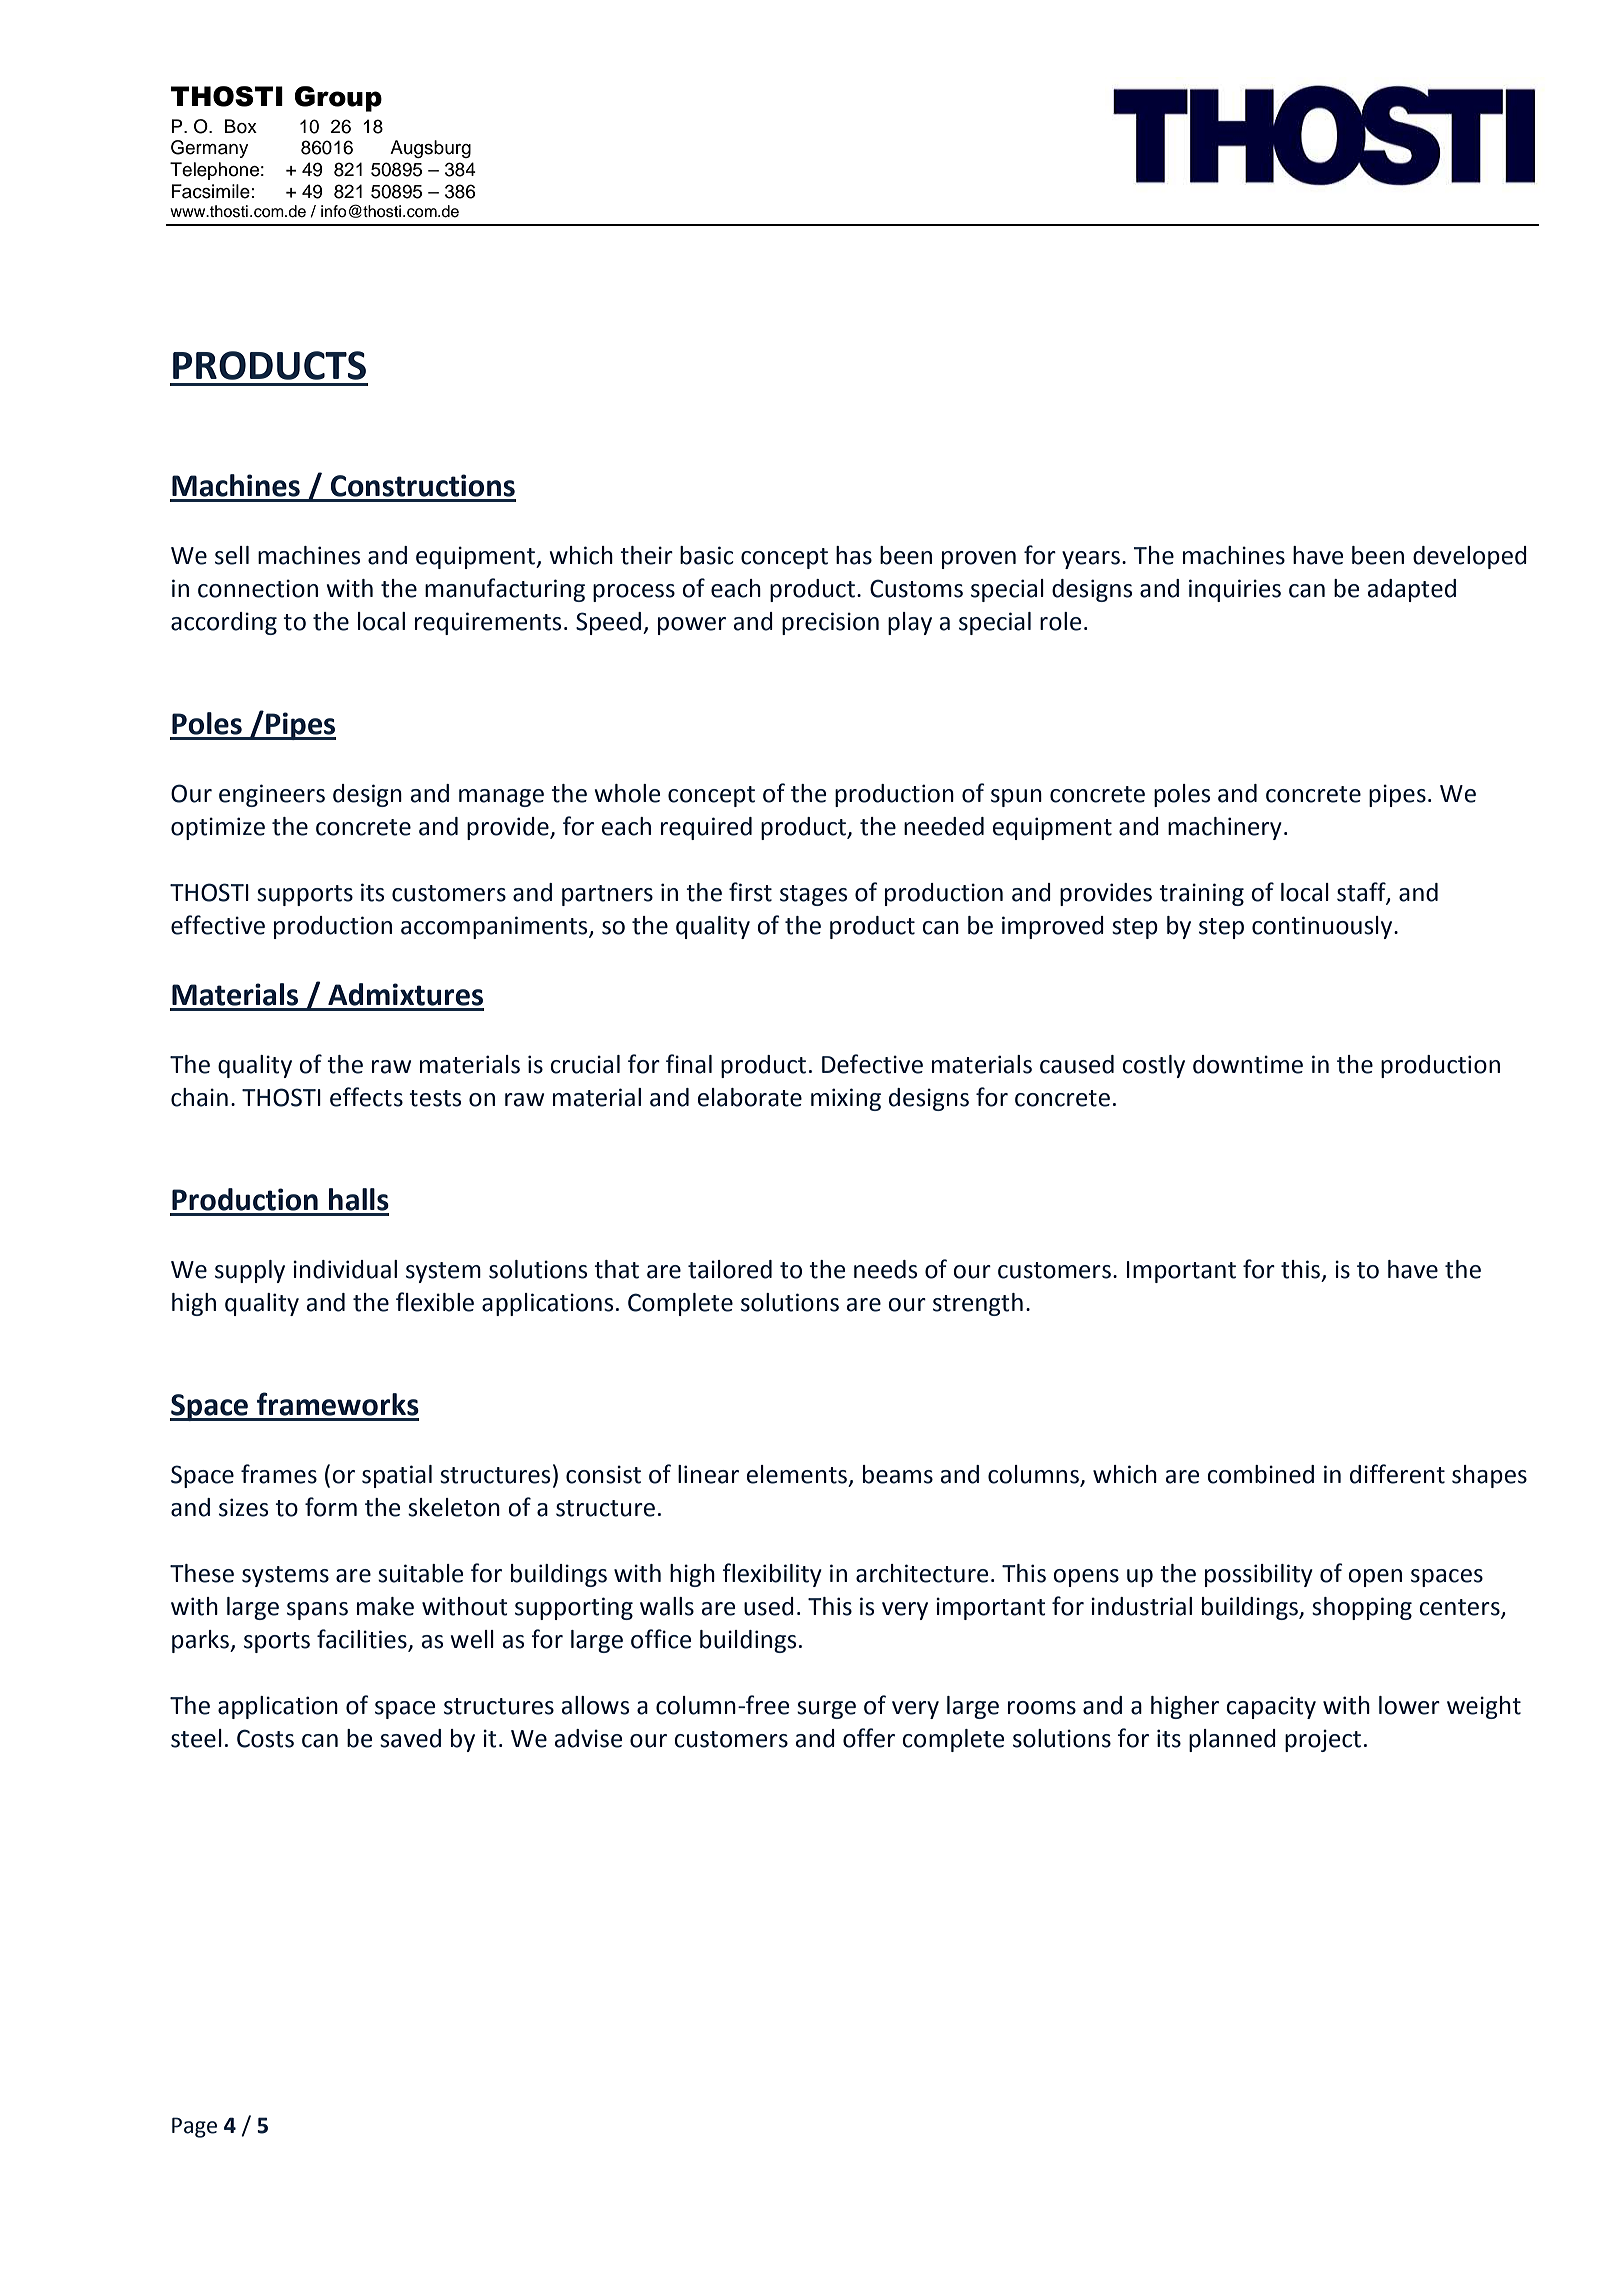  I want to click on Page, so click(194, 2127).
